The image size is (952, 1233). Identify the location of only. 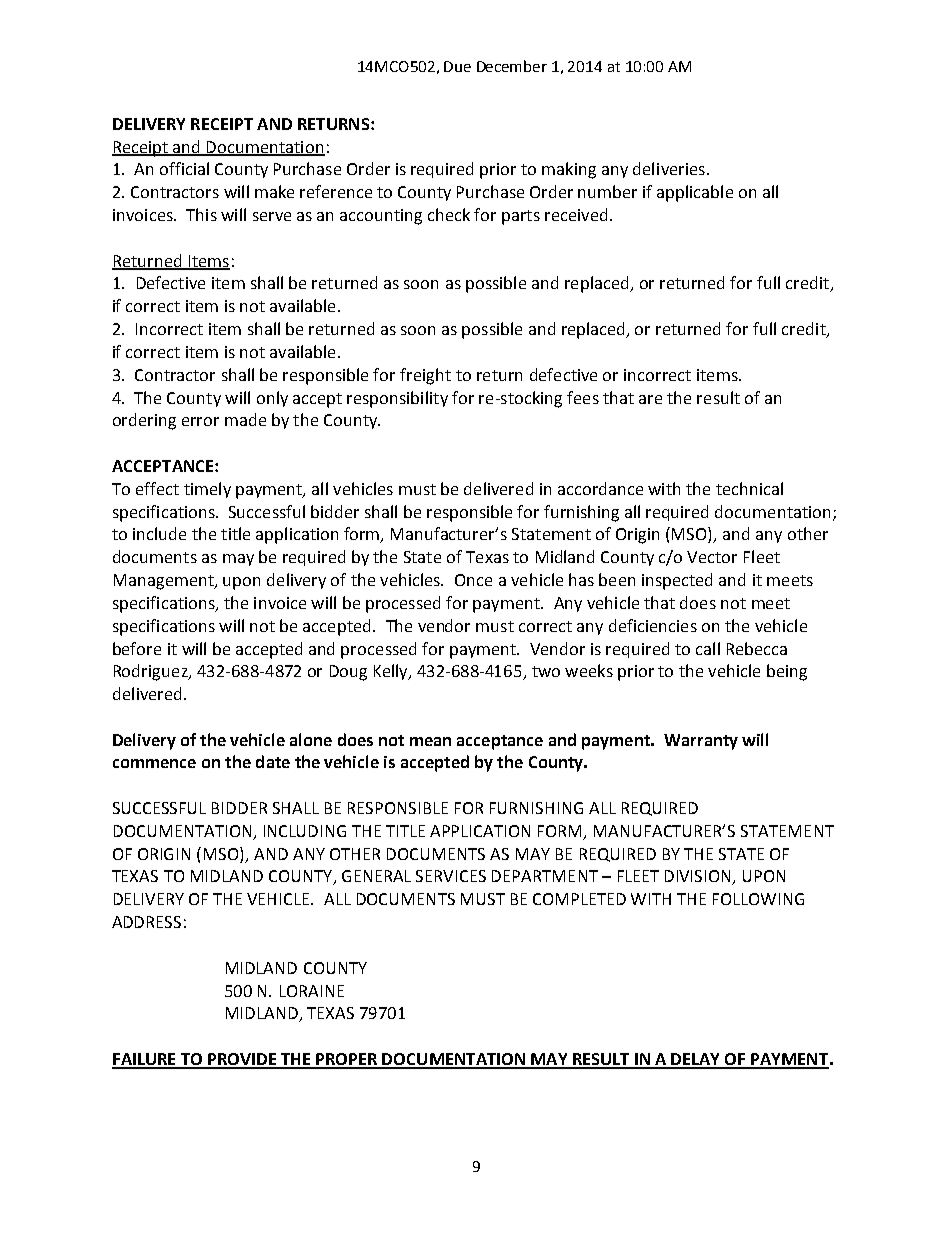
(272, 399).
